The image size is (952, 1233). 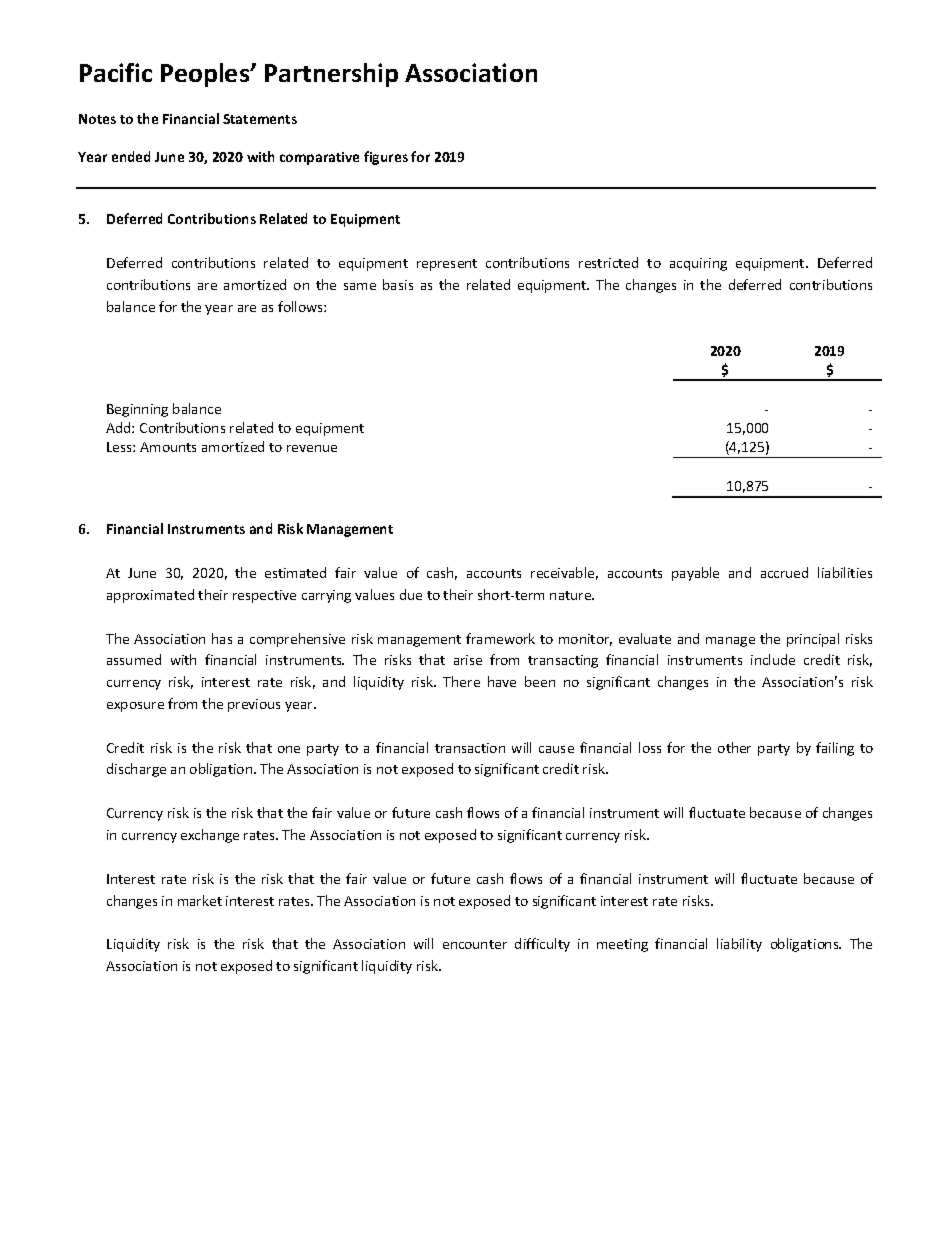 What do you see at coordinates (135, 707) in the page?
I see `exposure` at bounding box center [135, 707].
